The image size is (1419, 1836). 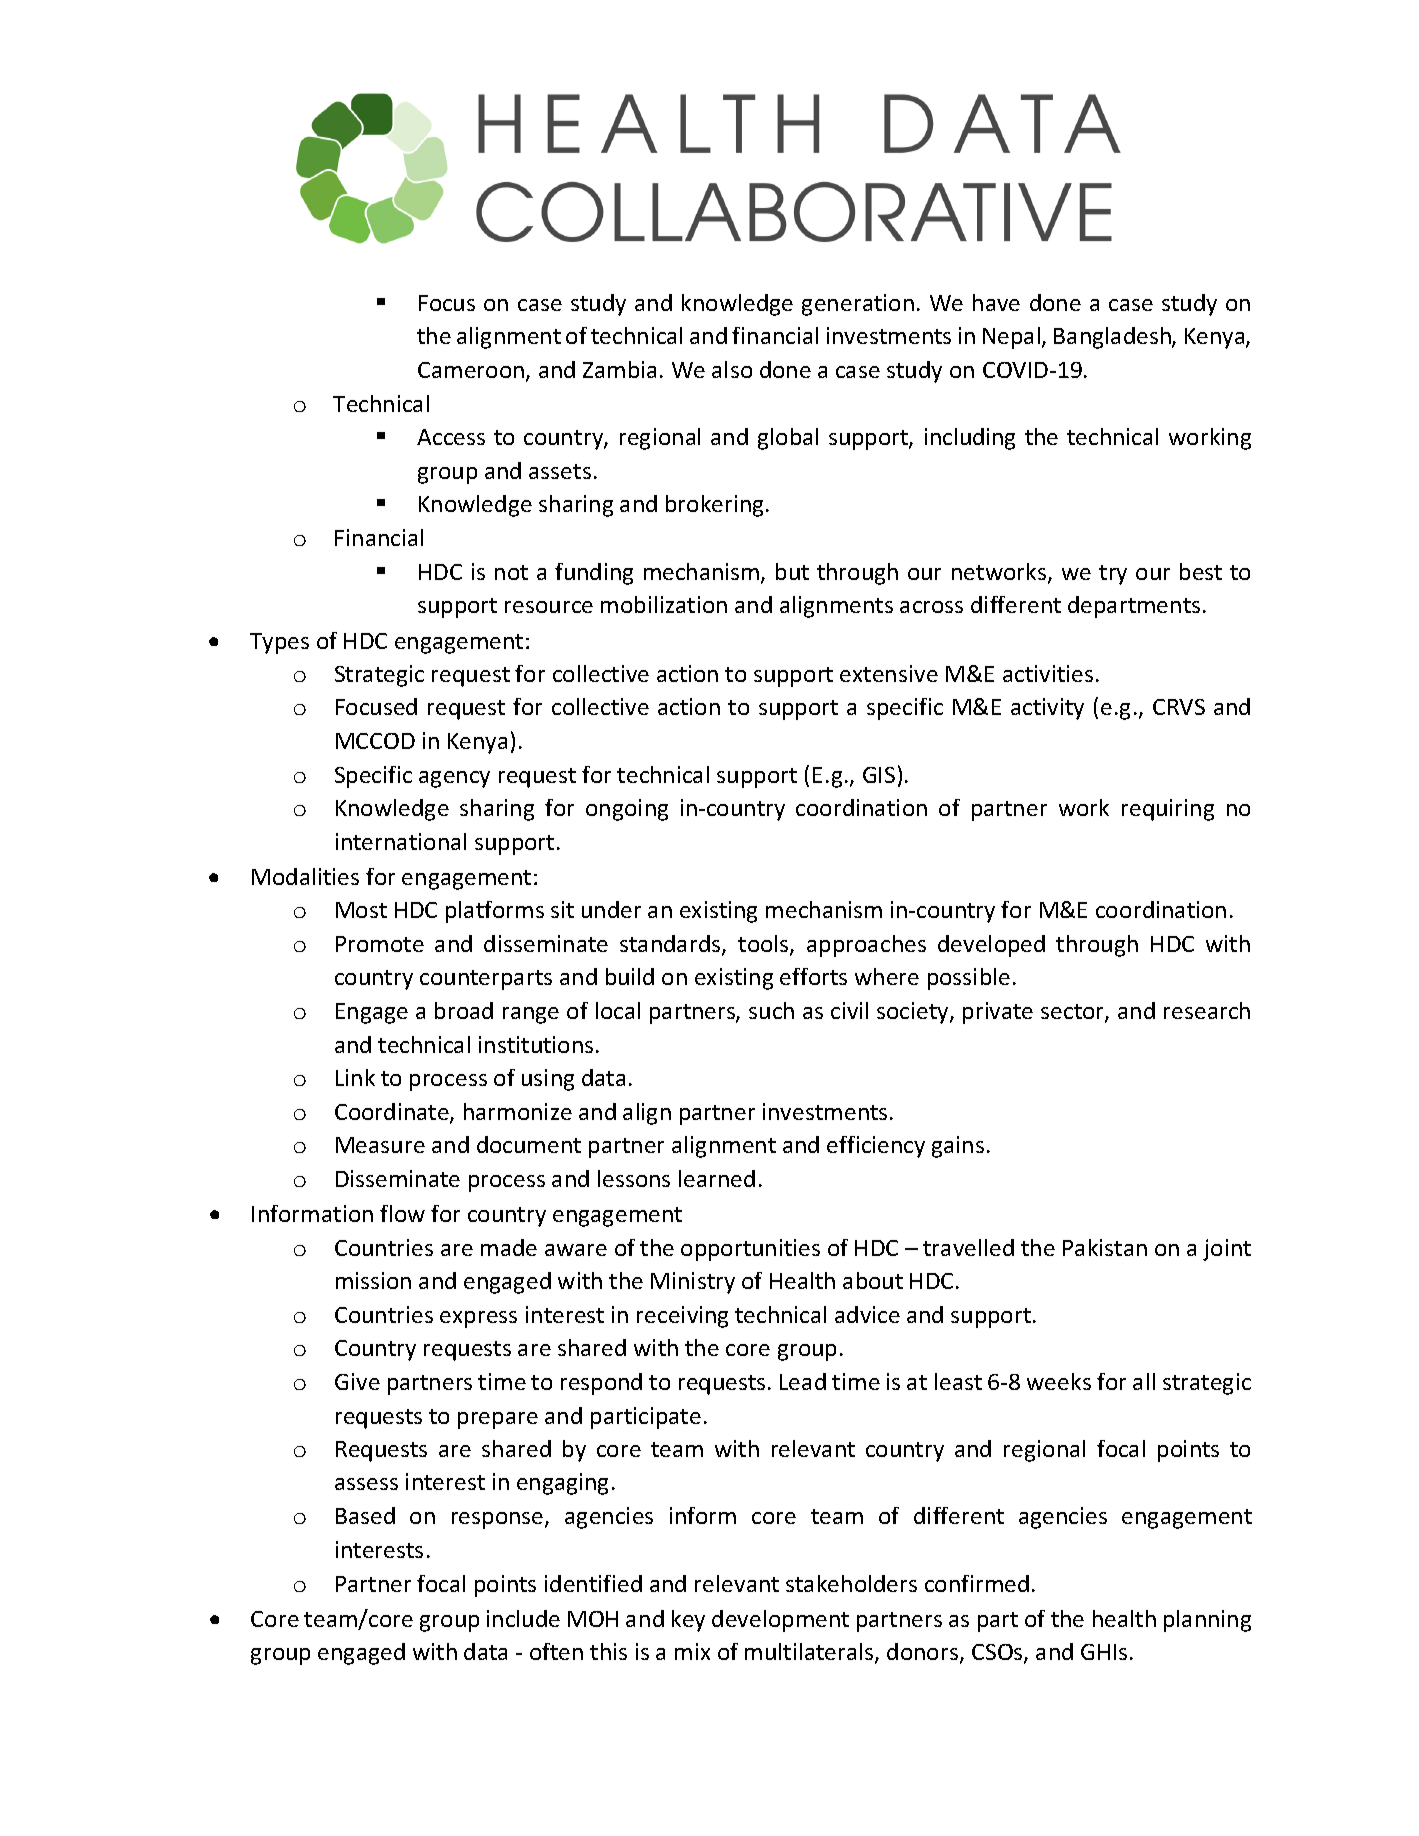 I want to click on tools, so click(x=764, y=945).
